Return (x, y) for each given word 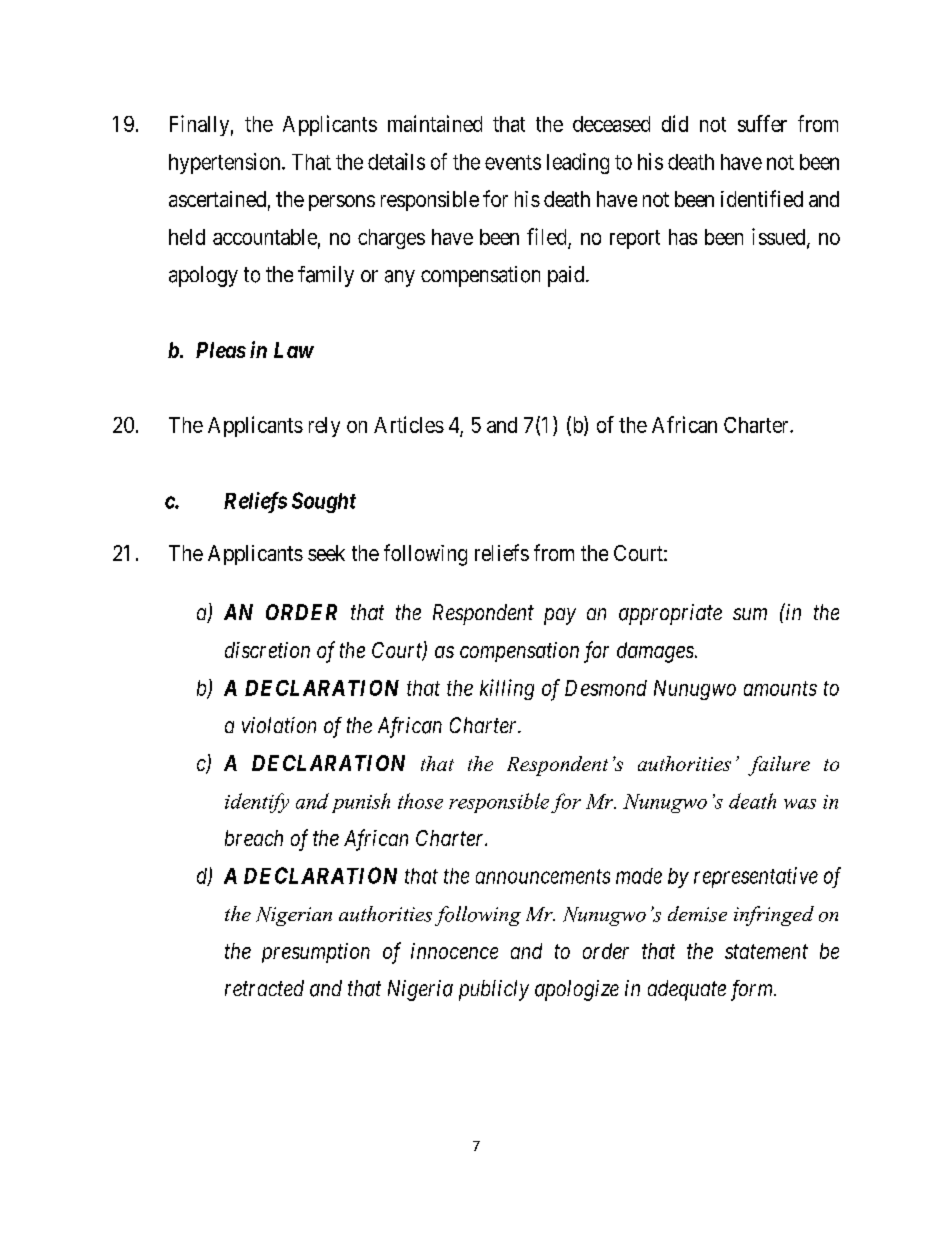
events (513, 162)
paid (567, 276)
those (420, 801)
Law (294, 350)
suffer (762, 123)
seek (326, 553)
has (683, 237)
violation (279, 725)
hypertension (226, 163)
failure (779, 766)
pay (560, 616)
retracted (264, 988)
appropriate (670, 614)
